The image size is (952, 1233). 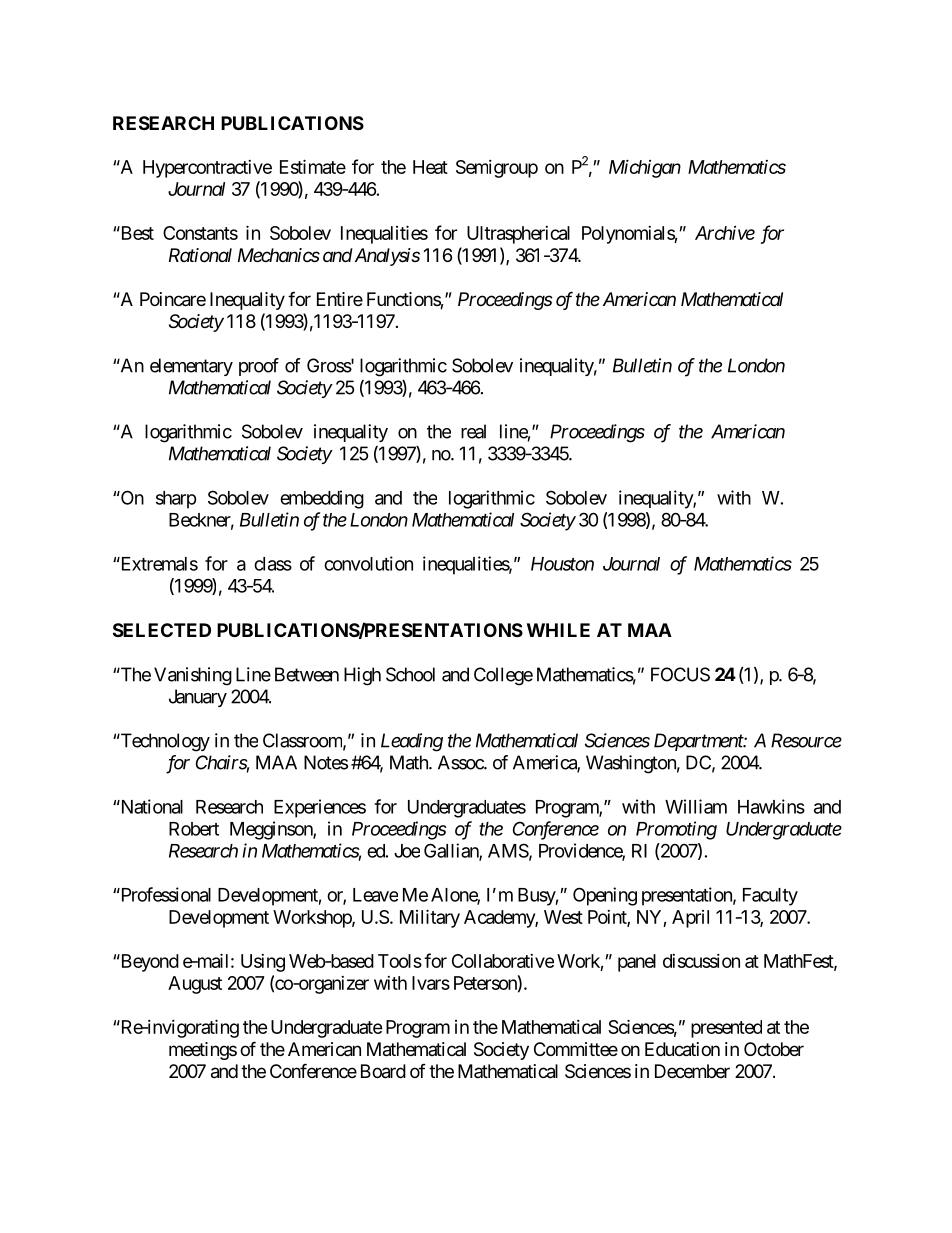 I want to click on Houston, so click(x=562, y=564).
